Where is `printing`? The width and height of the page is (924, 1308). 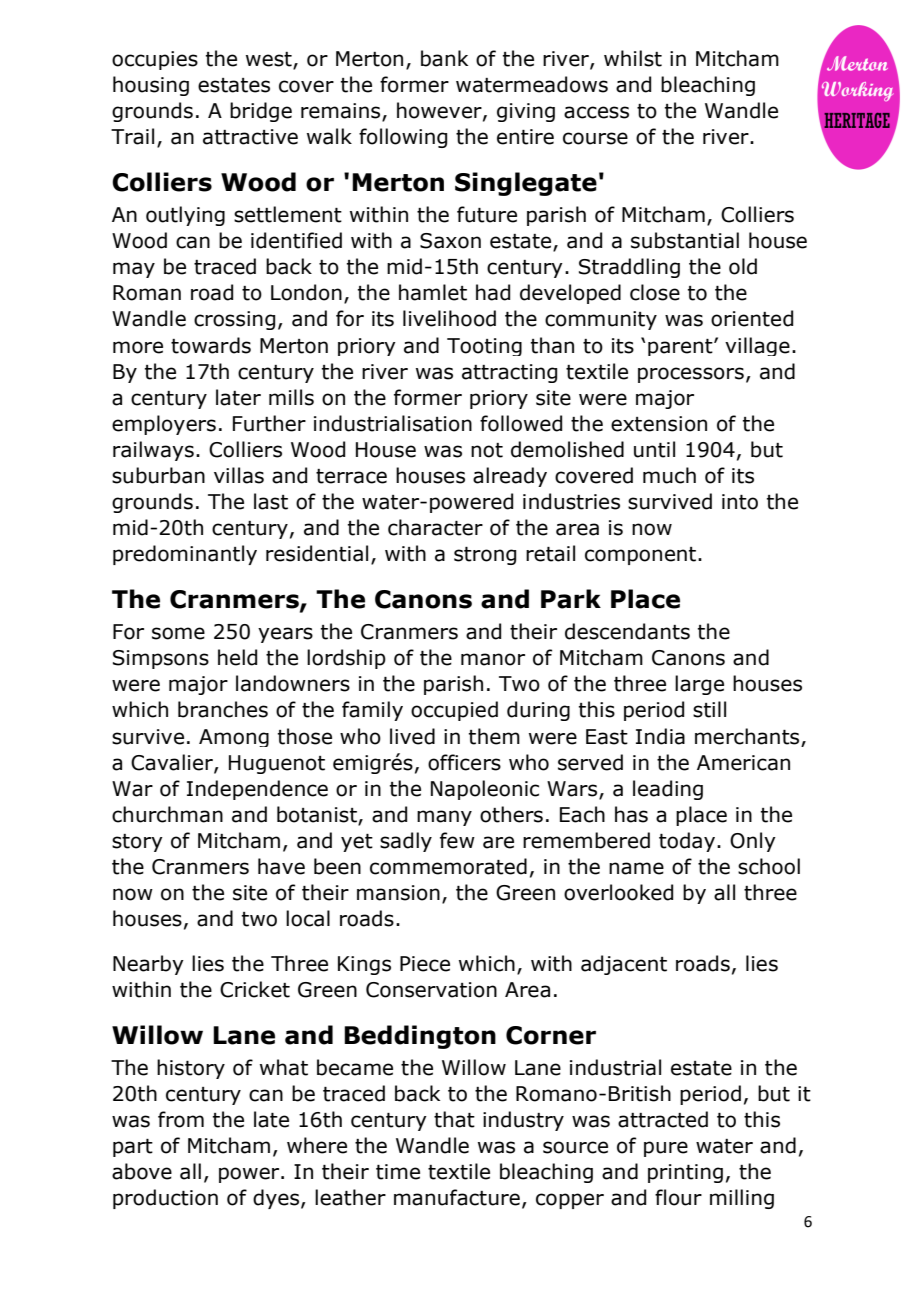 printing is located at coordinates (685, 1173).
